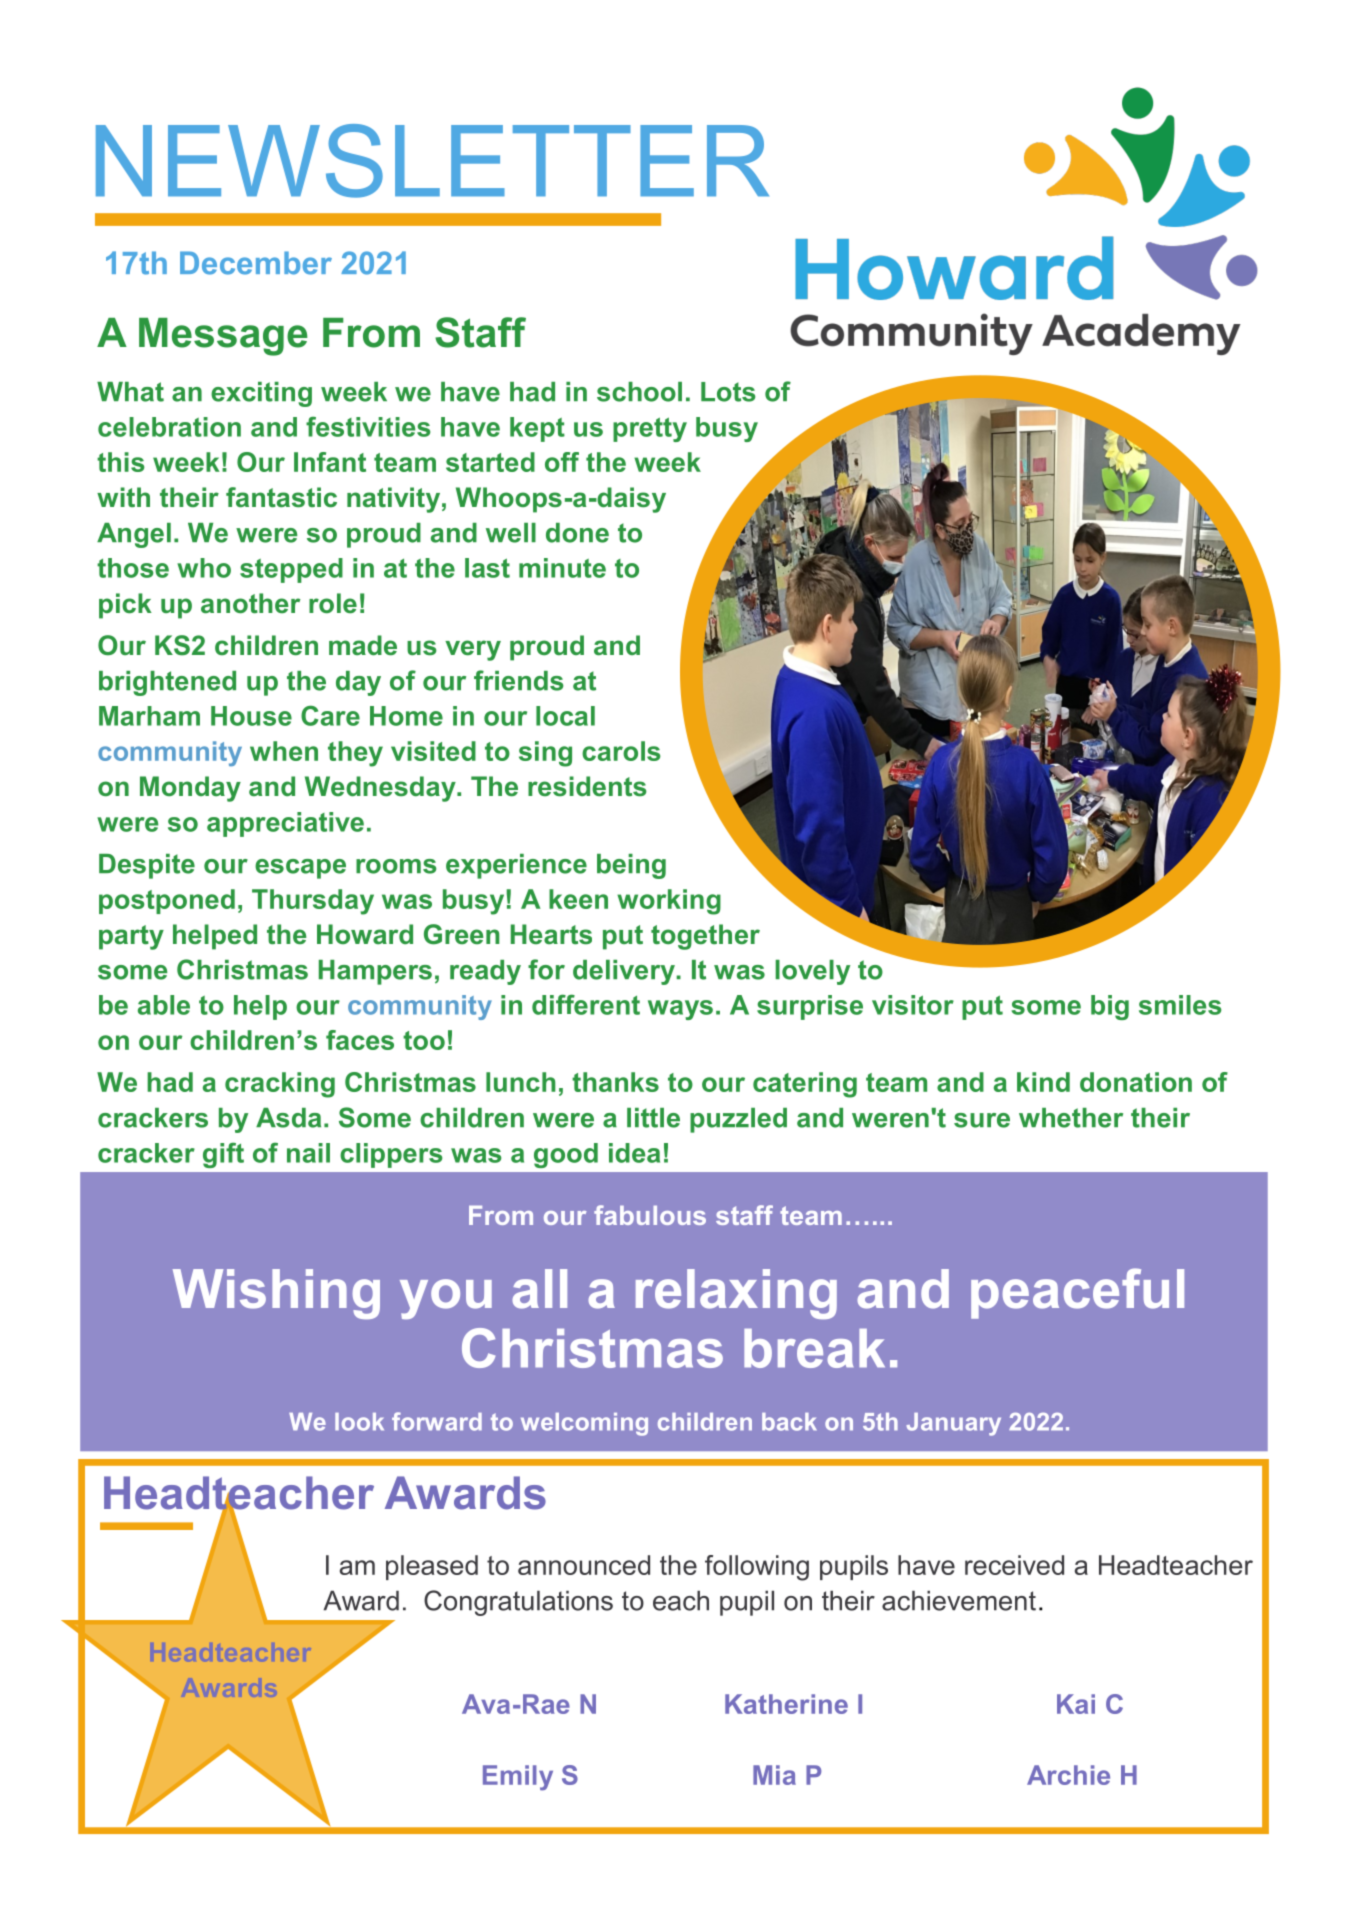 The height and width of the screenshot is (1911, 1351). What do you see at coordinates (680, 1010) in the screenshot?
I see `ways` at bounding box center [680, 1010].
